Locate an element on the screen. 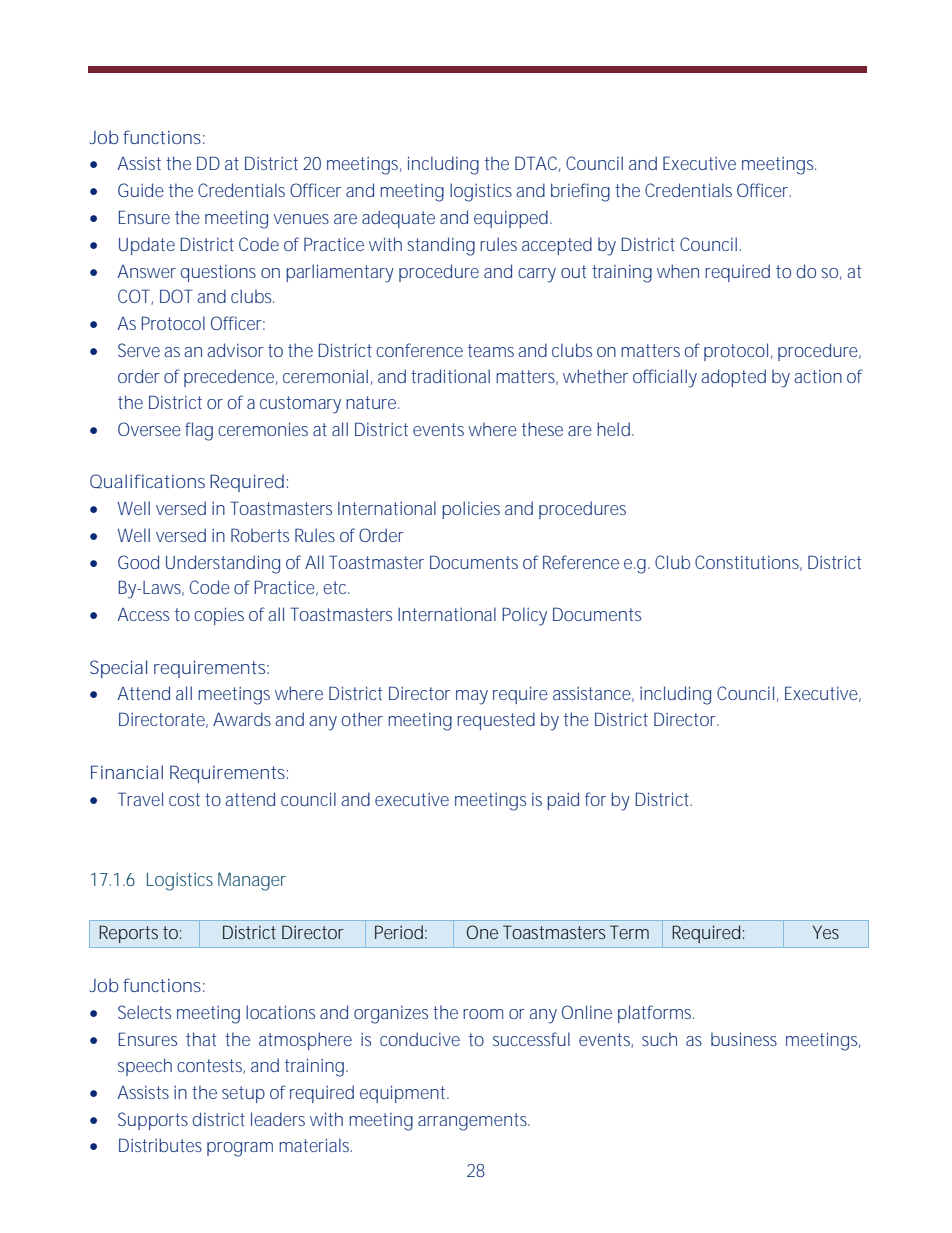 This screenshot has height=1233, width=952. Update is located at coordinates (147, 246).
